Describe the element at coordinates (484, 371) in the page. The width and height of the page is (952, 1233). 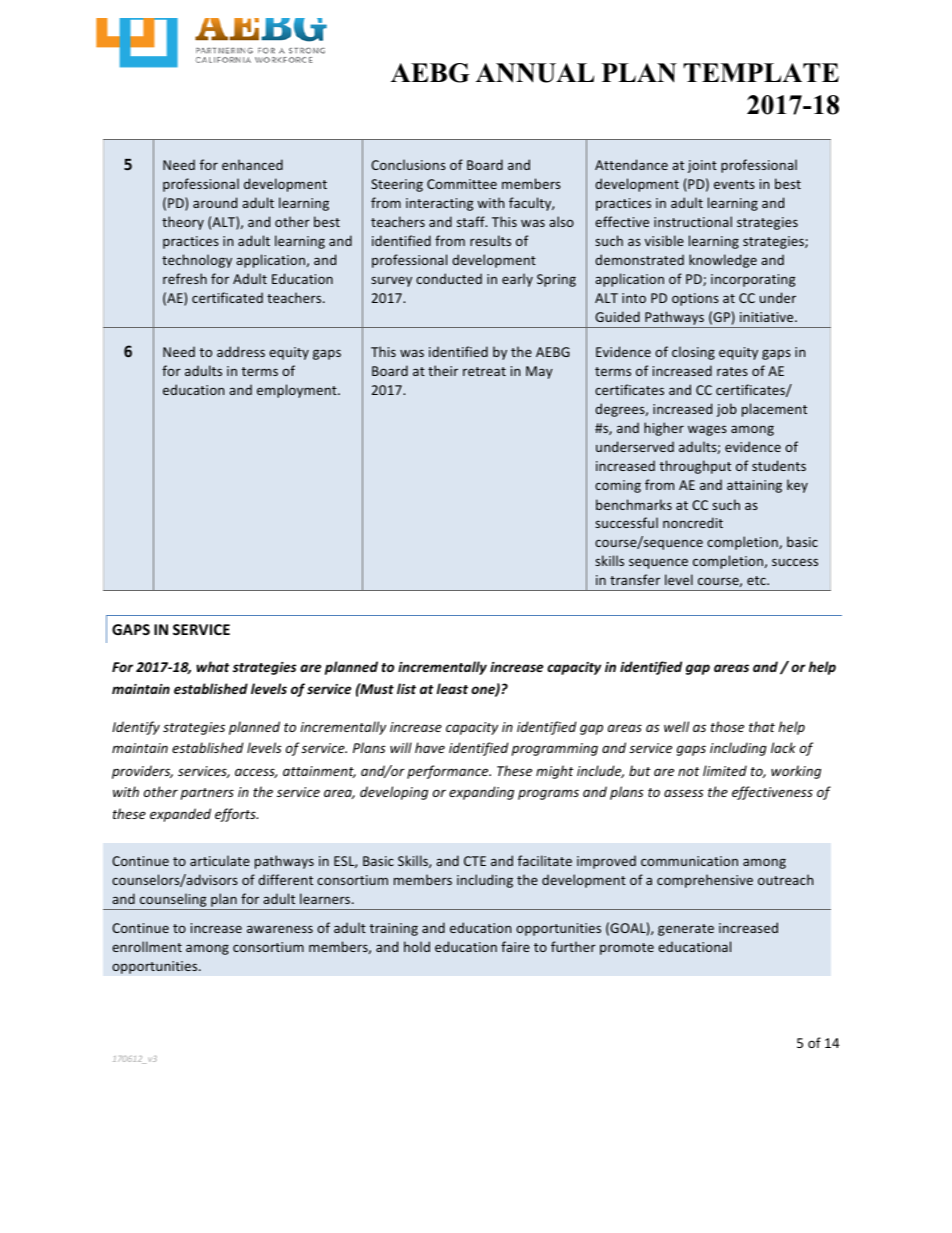
I see `retreat` at that location.
